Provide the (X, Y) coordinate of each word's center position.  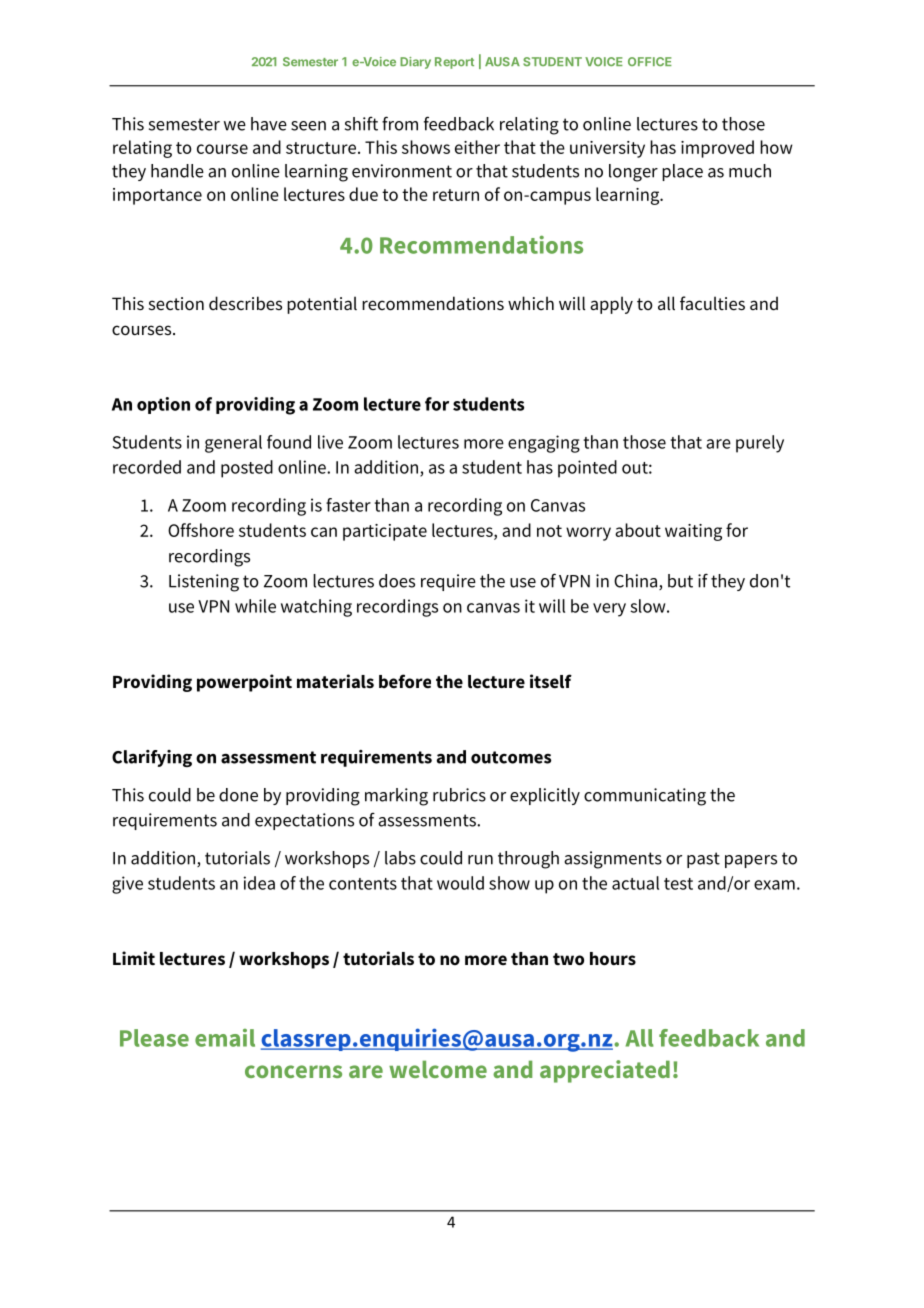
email (225, 1038)
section (176, 304)
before (405, 681)
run (480, 860)
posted (247, 469)
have (269, 124)
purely (760, 444)
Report (454, 63)
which (531, 303)
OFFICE (650, 61)
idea (259, 883)
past (703, 860)
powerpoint (244, 683)
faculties (712, 303)
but (680, 581)
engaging (544, 444)
